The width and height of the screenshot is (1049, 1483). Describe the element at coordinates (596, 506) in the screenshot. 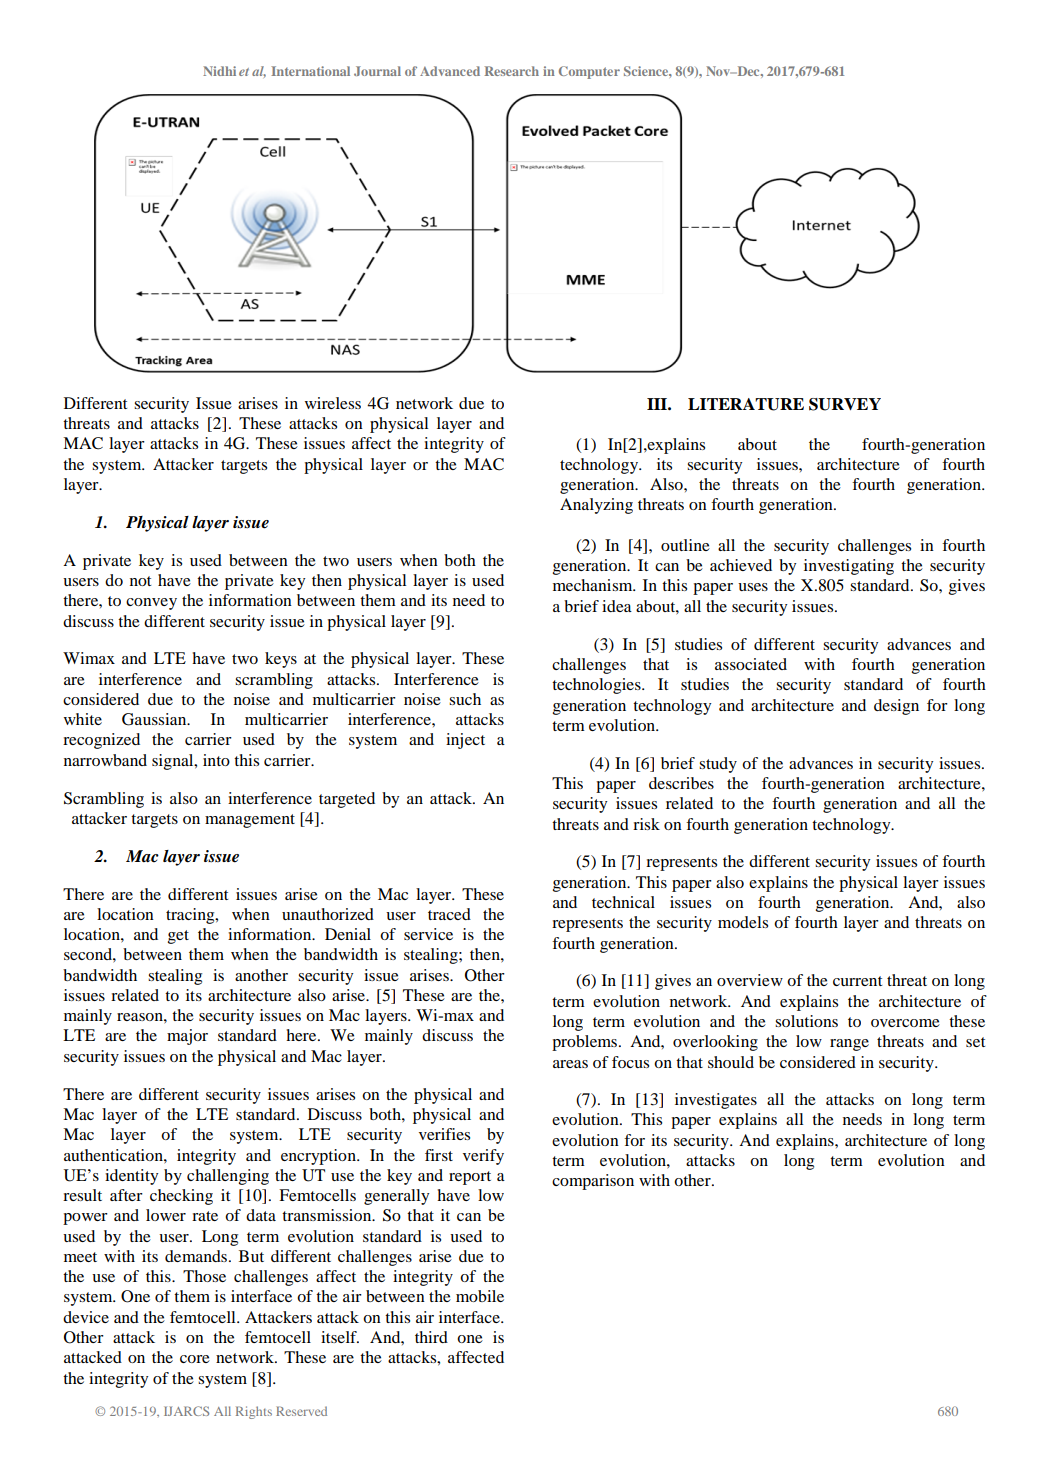

I see `Analyzing` at that location.
